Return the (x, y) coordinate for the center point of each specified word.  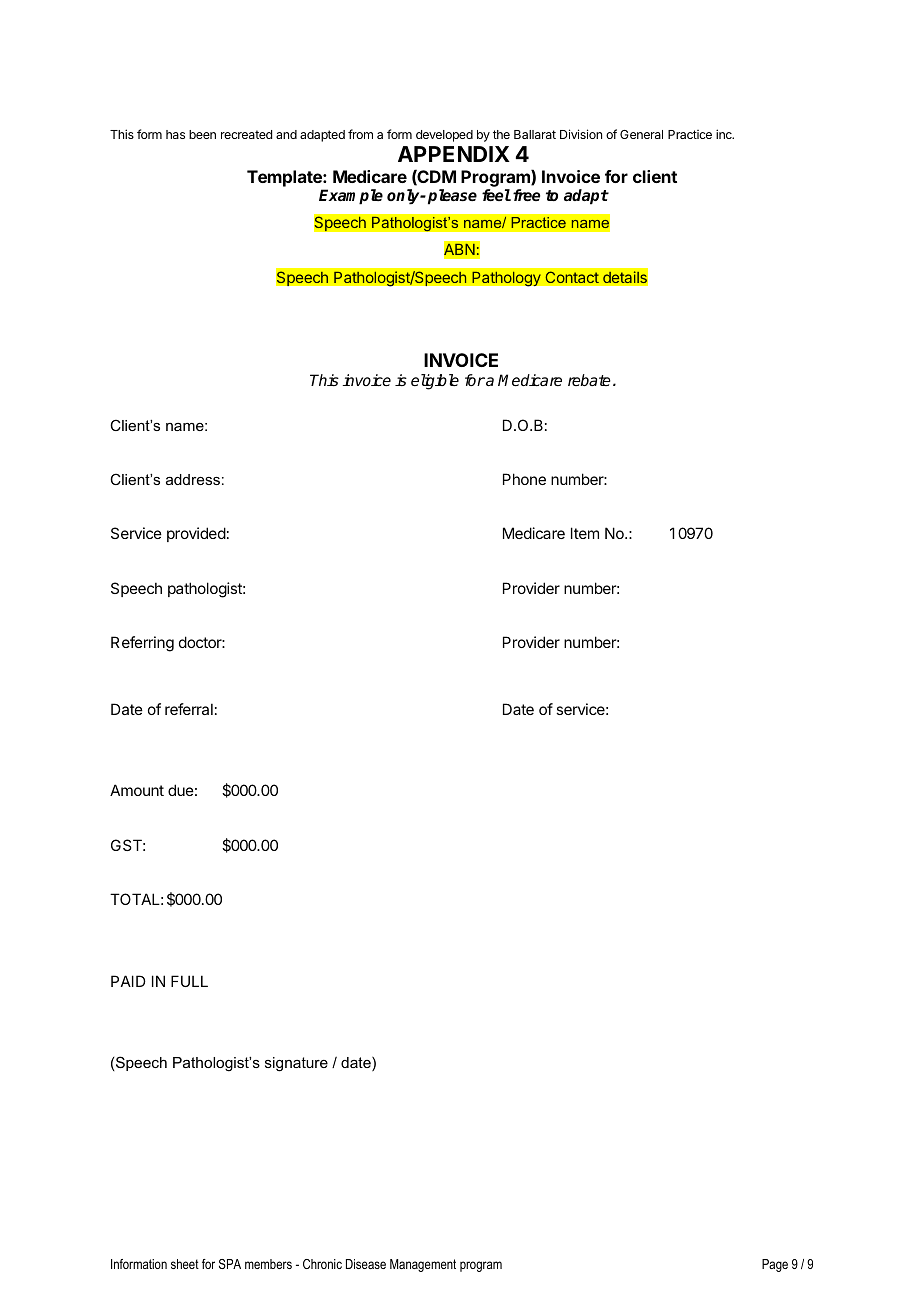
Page (775, 1265)
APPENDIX (454, 154)
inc (725, 134)
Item (585, 533)
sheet (185, 1264)
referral (189, 709)
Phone (524, 479)
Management (423, 1265)
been (202, 134)
